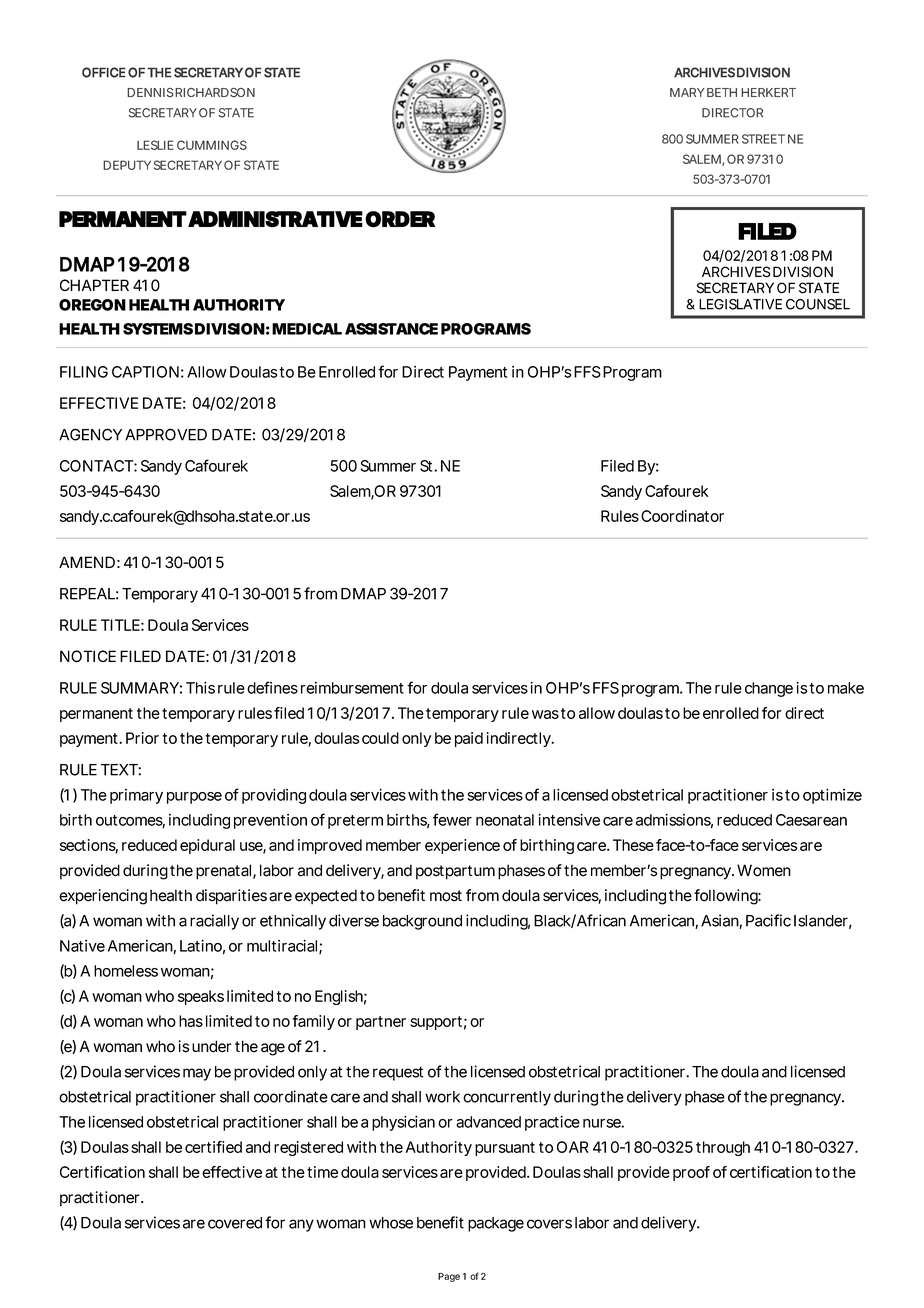 This screenshot has height=1308, width=924. What do you see at coordinates (496, 1224) in the screenshot?
I see `package` at bounding box center [496, 1224].
